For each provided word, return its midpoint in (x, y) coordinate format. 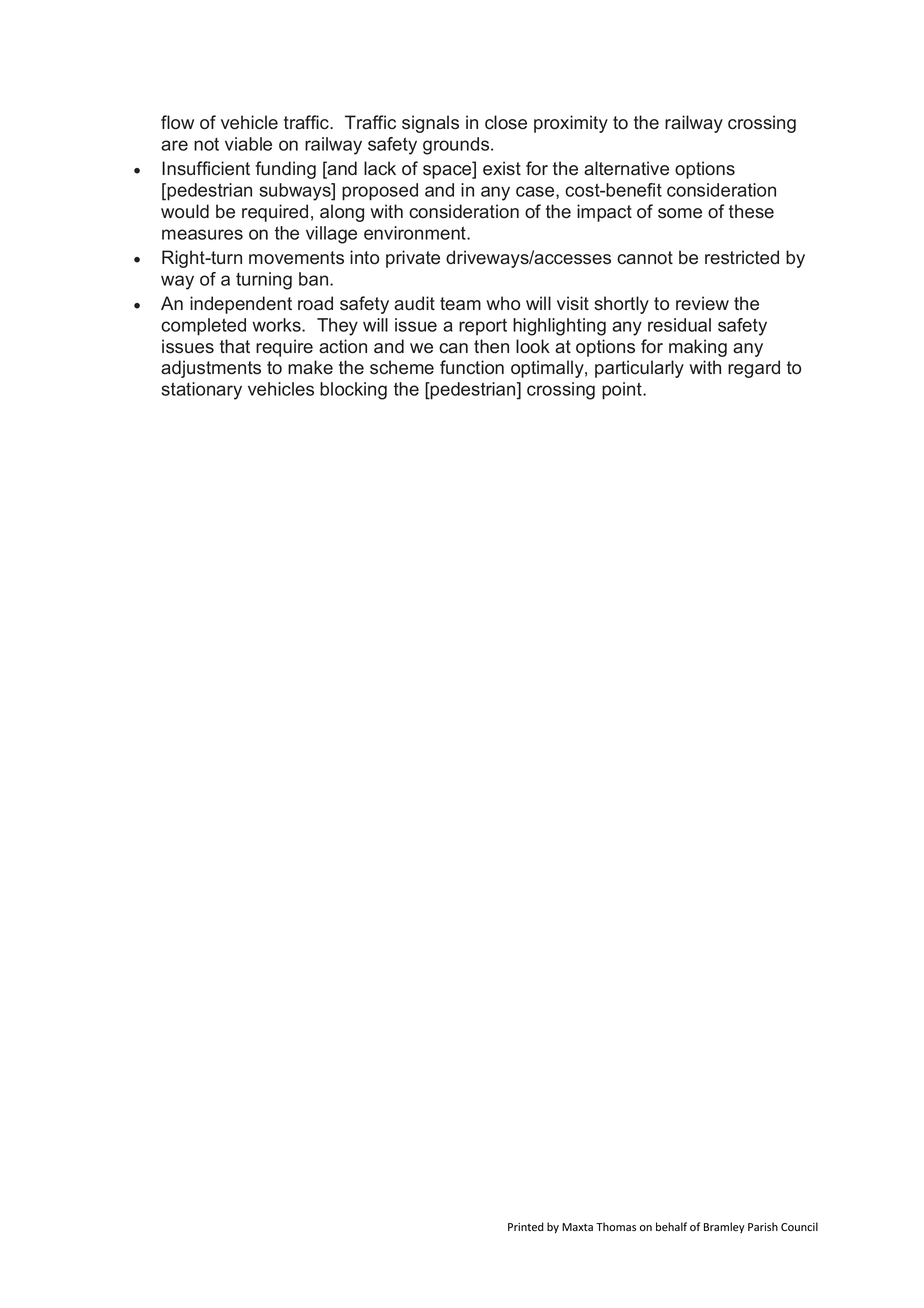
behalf (671, 1226)
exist (502, 168)
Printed (526, 1227)
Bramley (724, 1227)
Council (799, 1226)
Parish (763, 1226)
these (751, 211)
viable (248, 144)
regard (754, 369)
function (472, 367)
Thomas (616, 1226)
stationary (202, 391)
